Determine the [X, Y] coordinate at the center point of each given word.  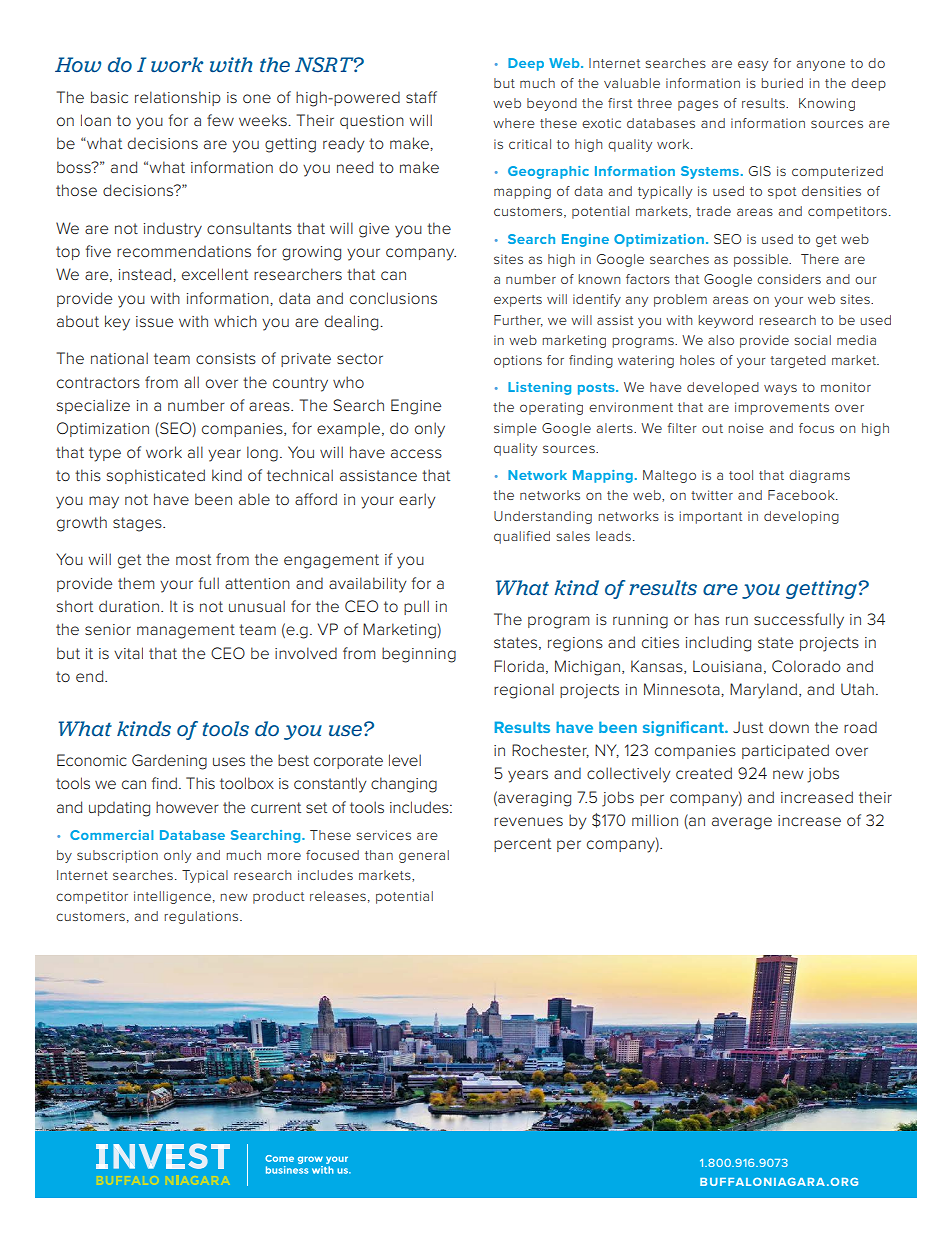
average [742, 823]
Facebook [802, 495]
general [424, 856]
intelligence [172, 897]
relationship [178, 98]
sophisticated [156, 476]
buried [782, 83]
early [417, 501]
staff [421, 97]
